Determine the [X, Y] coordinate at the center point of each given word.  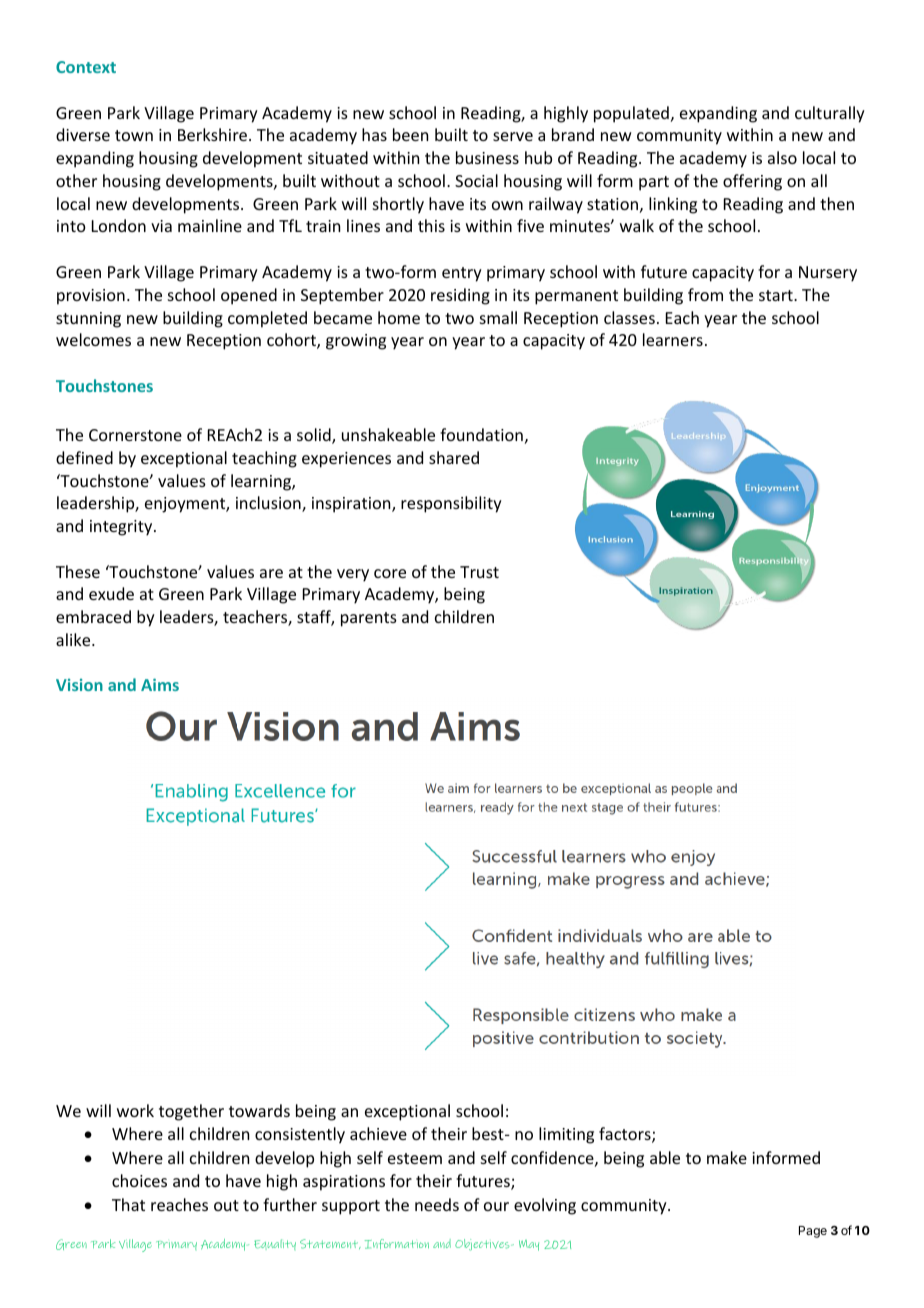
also [782, 157]
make [727, 1157]
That [128, 1204]
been [410, 134]
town [134, 135]
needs [437, 1204]
